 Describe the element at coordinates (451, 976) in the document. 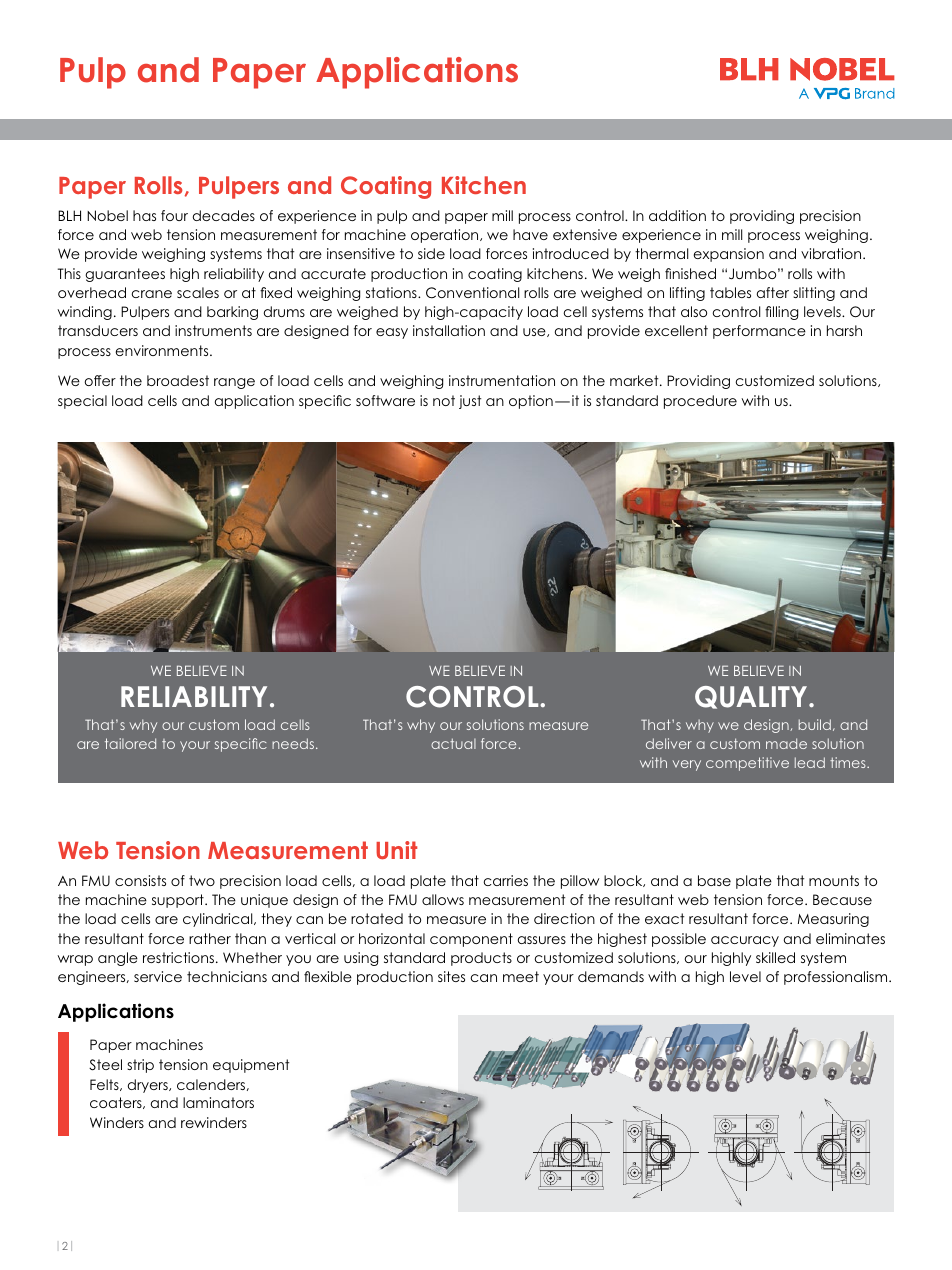

I see `sites` at that location.
